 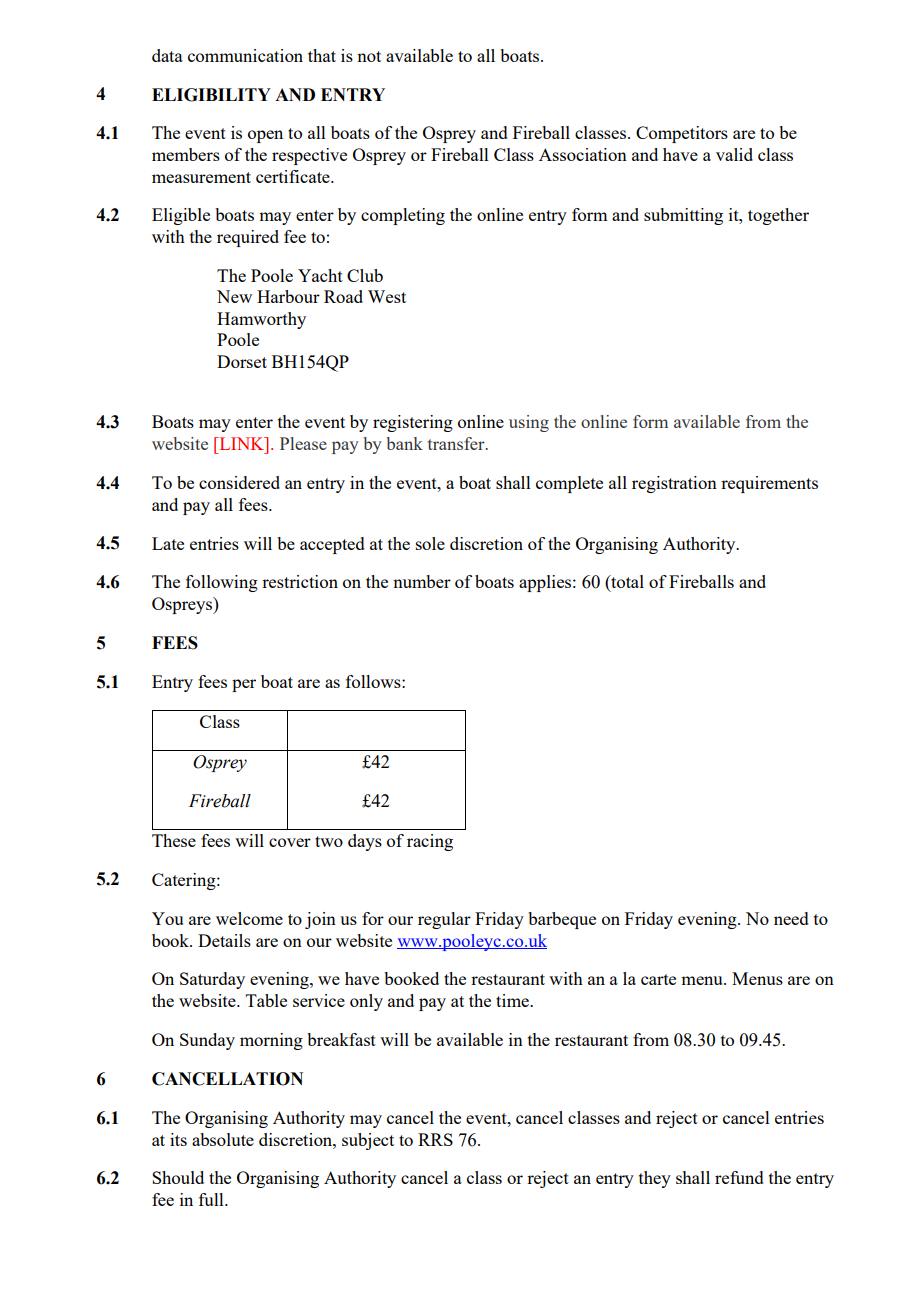 What do you see at coordinates (682, 134) in the screenshot?
I see `Competitors` at bounding box center [682, 134].
